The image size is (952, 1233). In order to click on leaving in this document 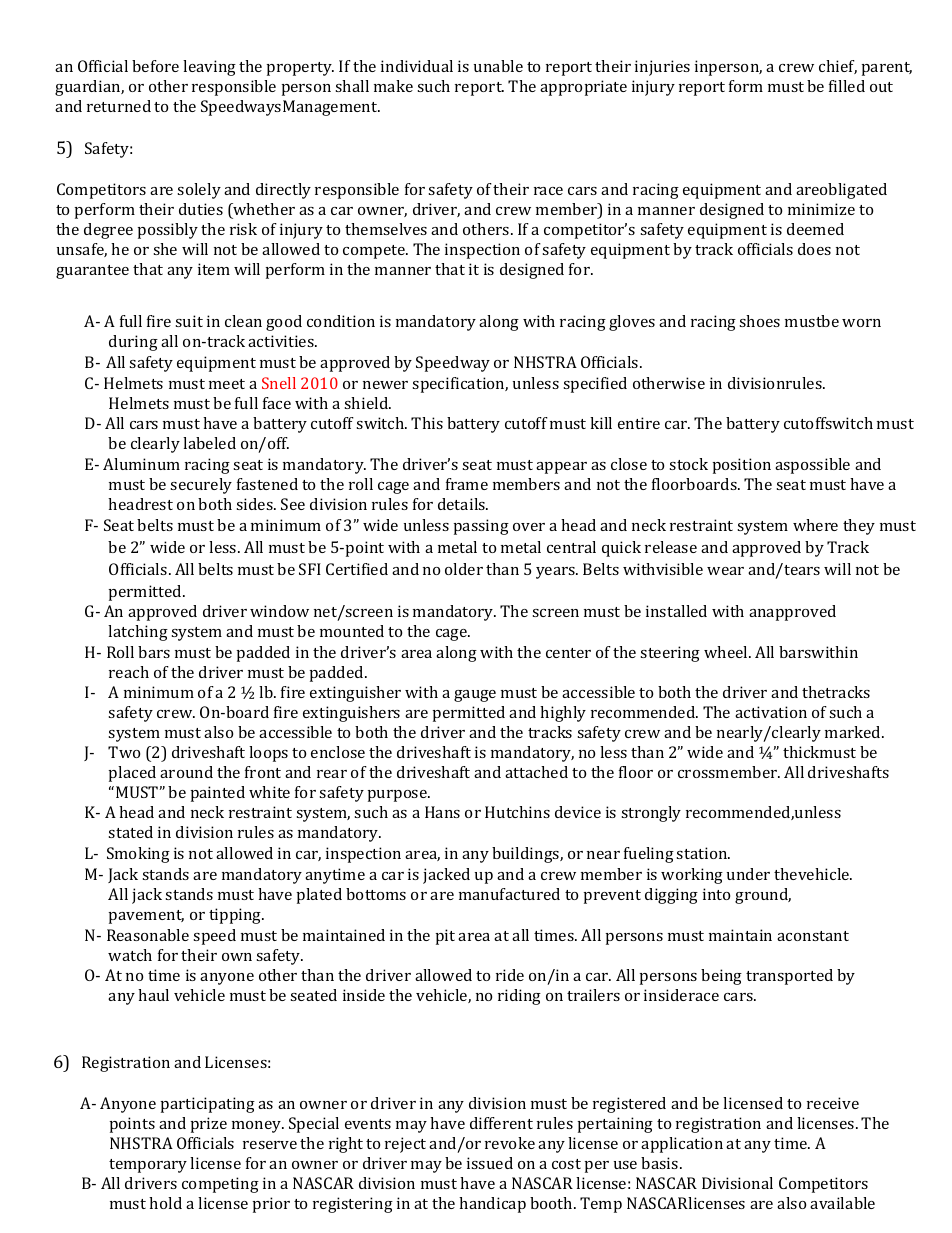, I will do `click(209, 68)`.
